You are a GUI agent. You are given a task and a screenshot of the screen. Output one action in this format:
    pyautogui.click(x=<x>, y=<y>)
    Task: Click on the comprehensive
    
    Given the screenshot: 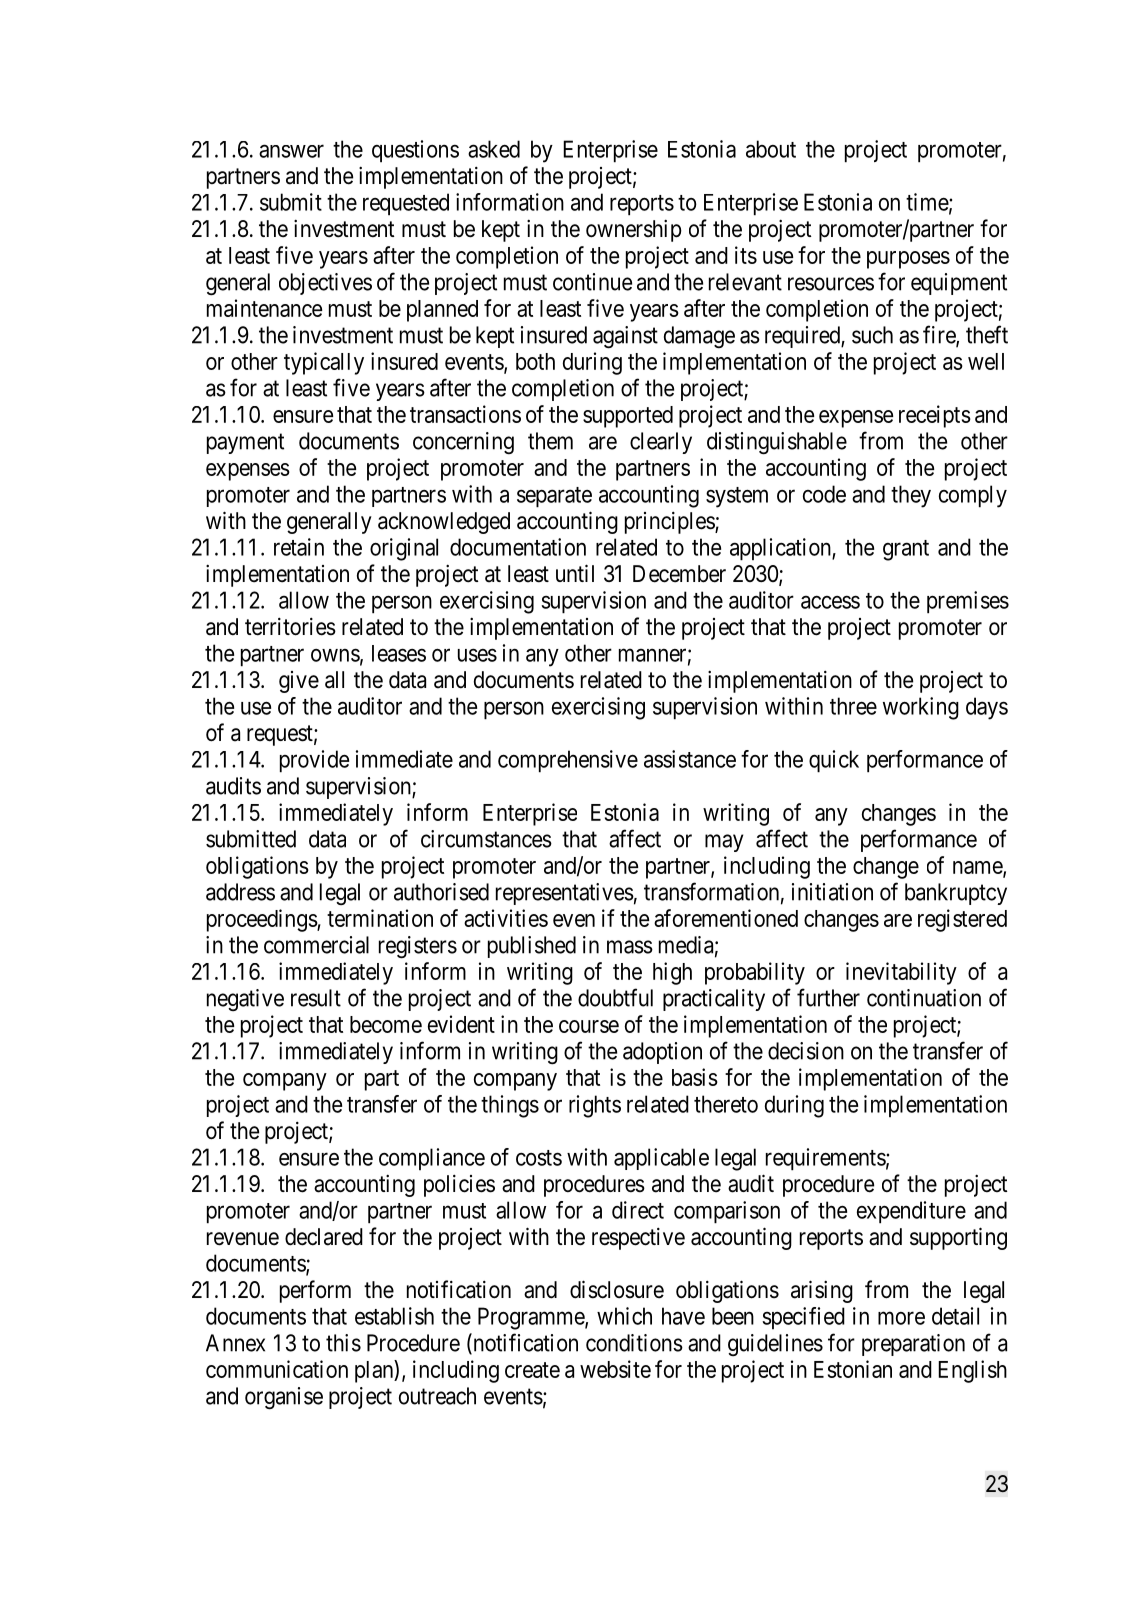 What is the action you would take?
    pyautogui.click(x=568, y=761)
